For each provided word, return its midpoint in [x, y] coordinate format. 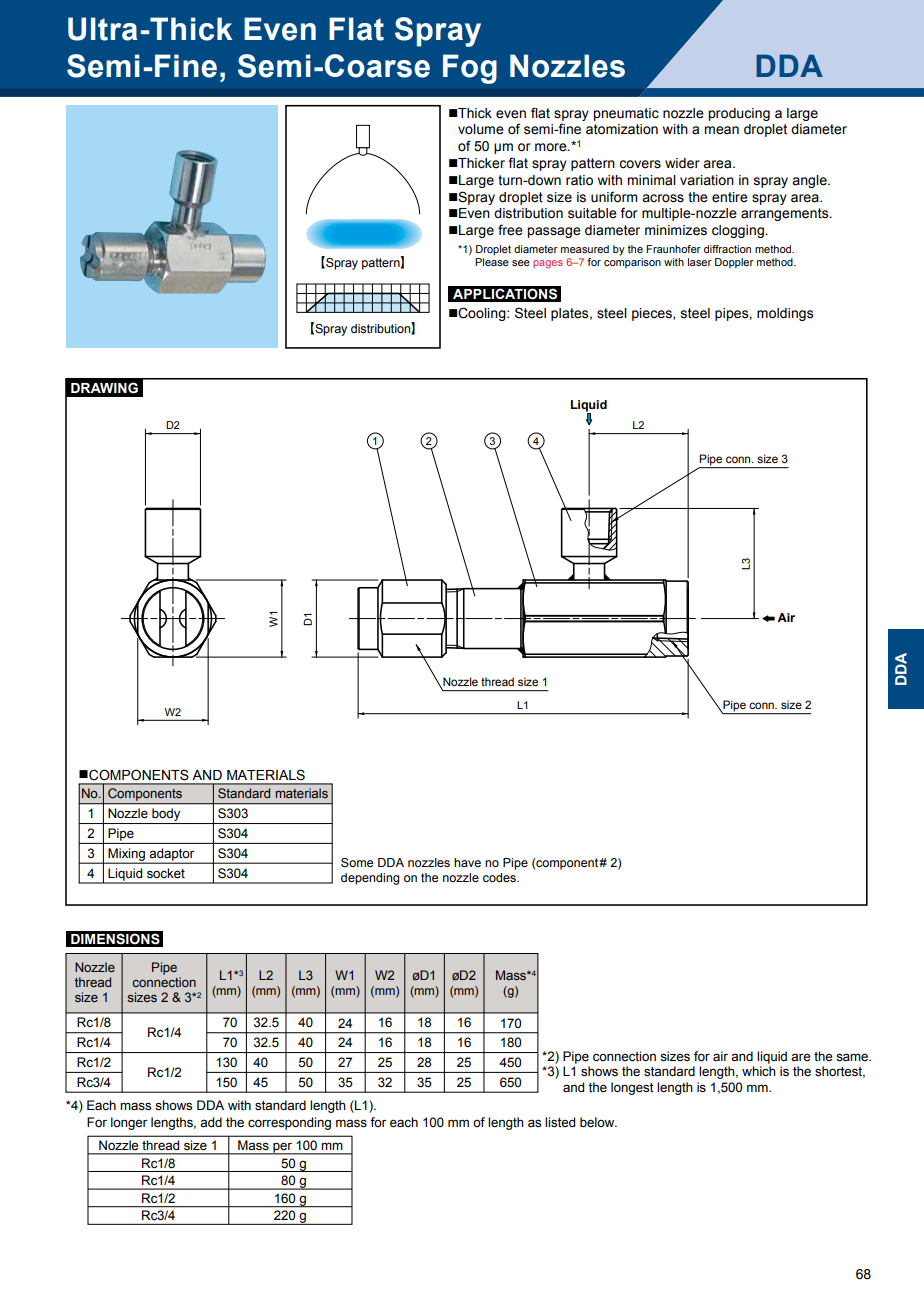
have [467, 862]
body [166, 816]
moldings [785, 314]
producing [739, 114]
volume [481, 129]
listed [560, 1122]
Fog [470, 69]
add [211, 1122]
